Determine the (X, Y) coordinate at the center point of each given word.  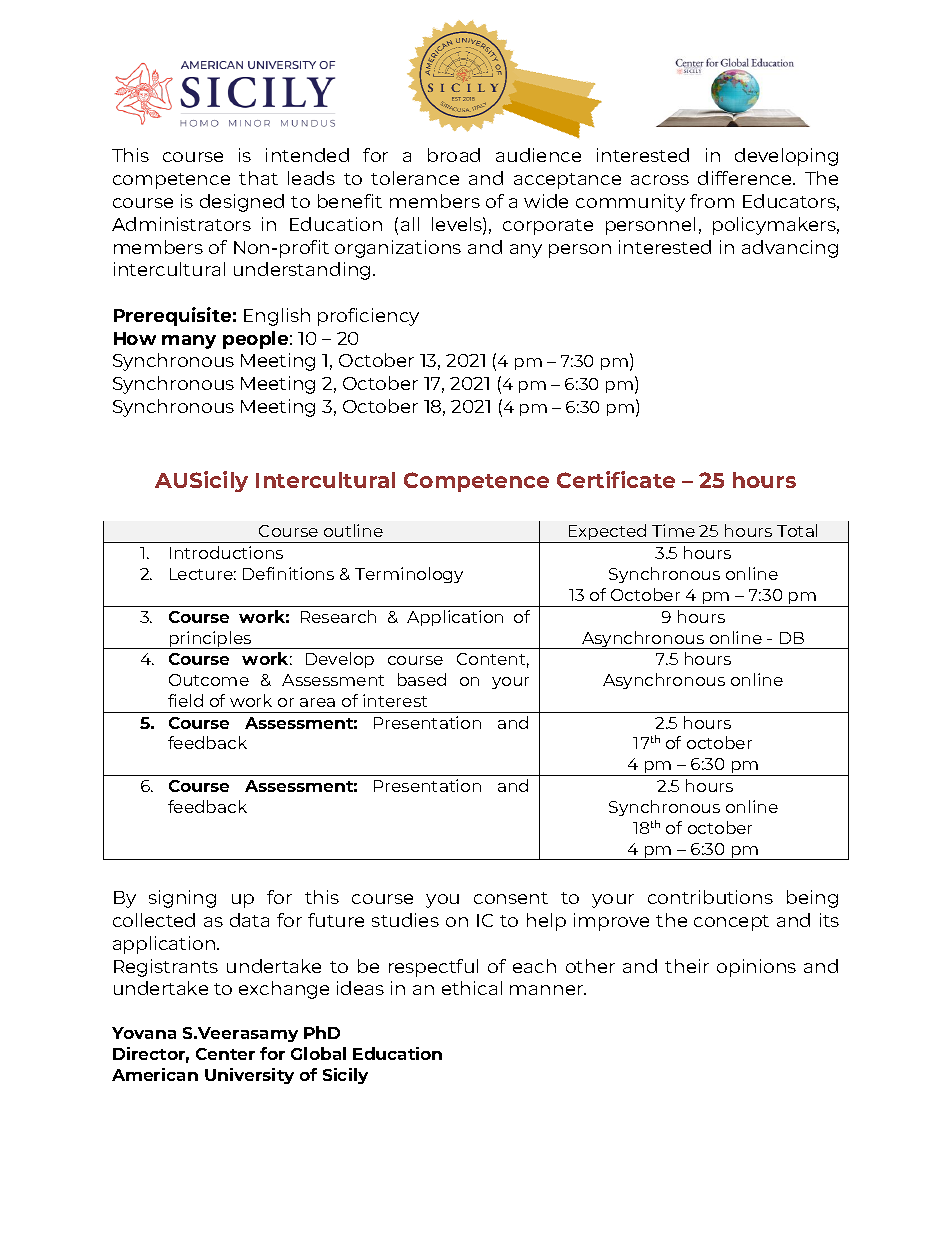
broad (454, 155)
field (185, 700)
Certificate (616, 479)
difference (746, 178)
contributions (710, 897)
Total (797, 530)
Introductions (226, 552)
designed (242, 203)
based (422, 679)
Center (225, 1054)
